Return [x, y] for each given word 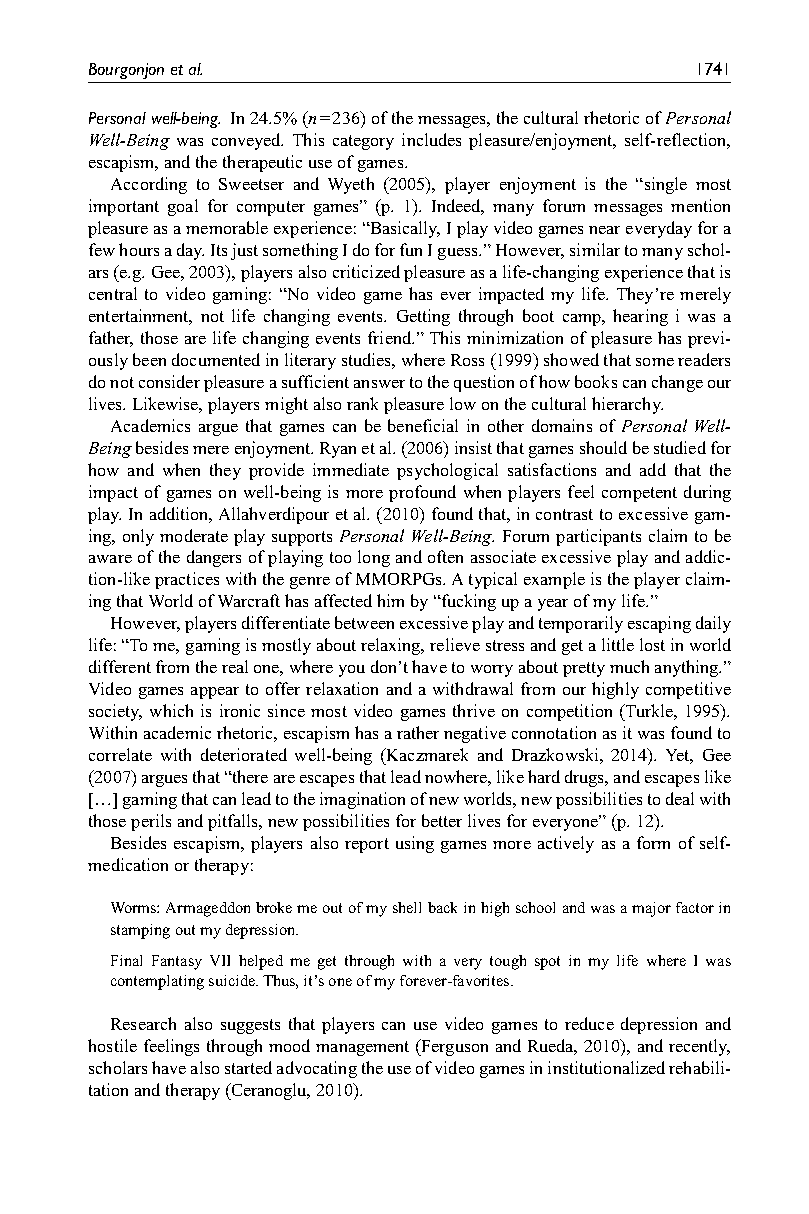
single [664, 185]
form [653, 842]
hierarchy [627, 405]
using [415, 844]
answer [379, 384]
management [362, 1048]
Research [143, 1023]
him [390, 600]
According [149, 185]
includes [431, 139]
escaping [659, 624]
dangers [214, 558]
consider [169, 381]
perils [151, 822]
